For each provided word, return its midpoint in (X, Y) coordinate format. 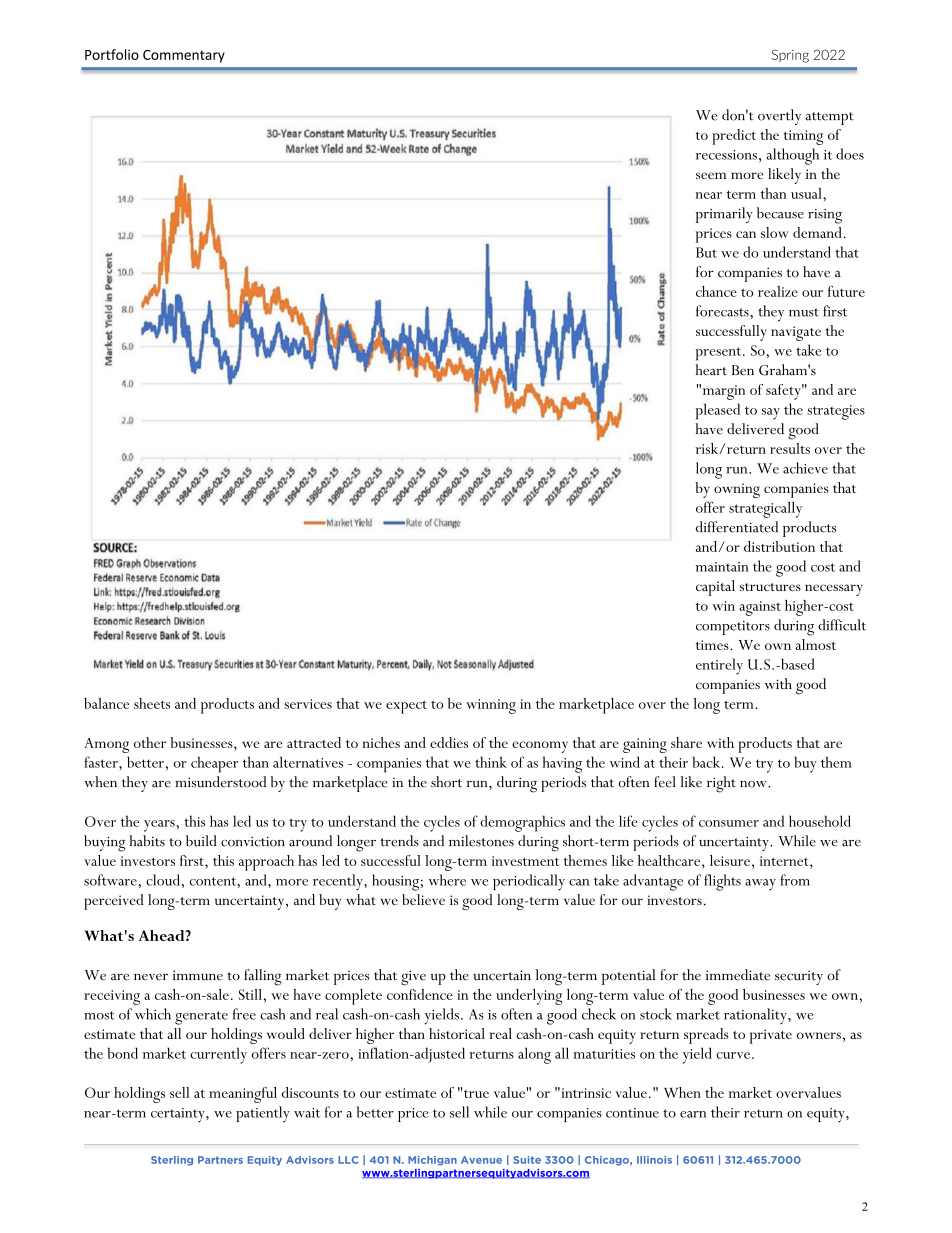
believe (423, 899)
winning (491, 706)
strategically (765, 509)
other (150, 742)
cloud (163, 880)
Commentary (184, 56)
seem (711, 175)
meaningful (243, 1095)
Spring (790, 56)
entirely (719, 666)
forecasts (723, 311)
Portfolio (112, 54)
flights (722, 882)
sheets (152, 703)
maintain (722, 567)
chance (716, 291)
